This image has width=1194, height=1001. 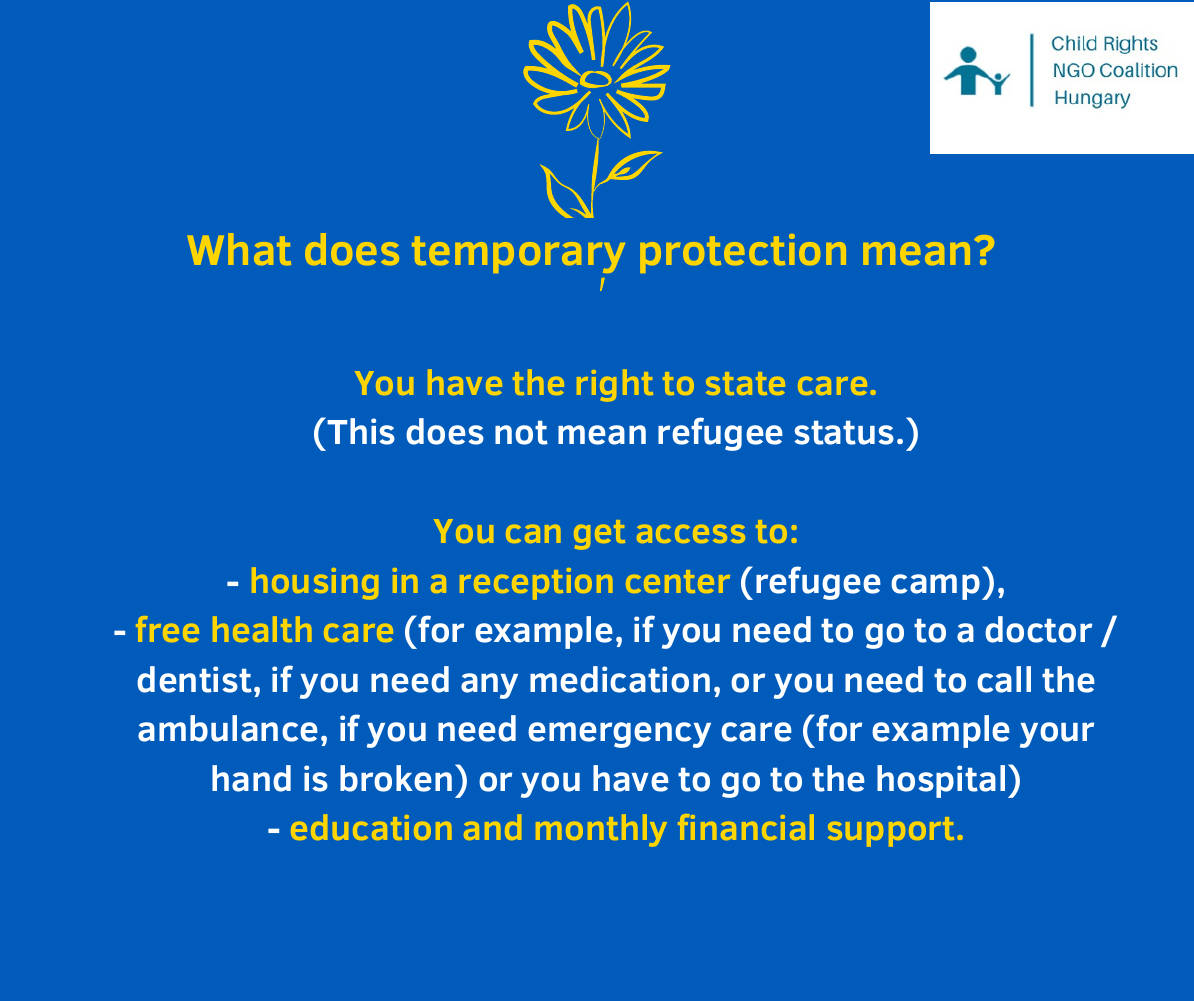 What do you see at coordinates (743, 253) in the image?
I see `protection` at bounding box center [743, 253].
